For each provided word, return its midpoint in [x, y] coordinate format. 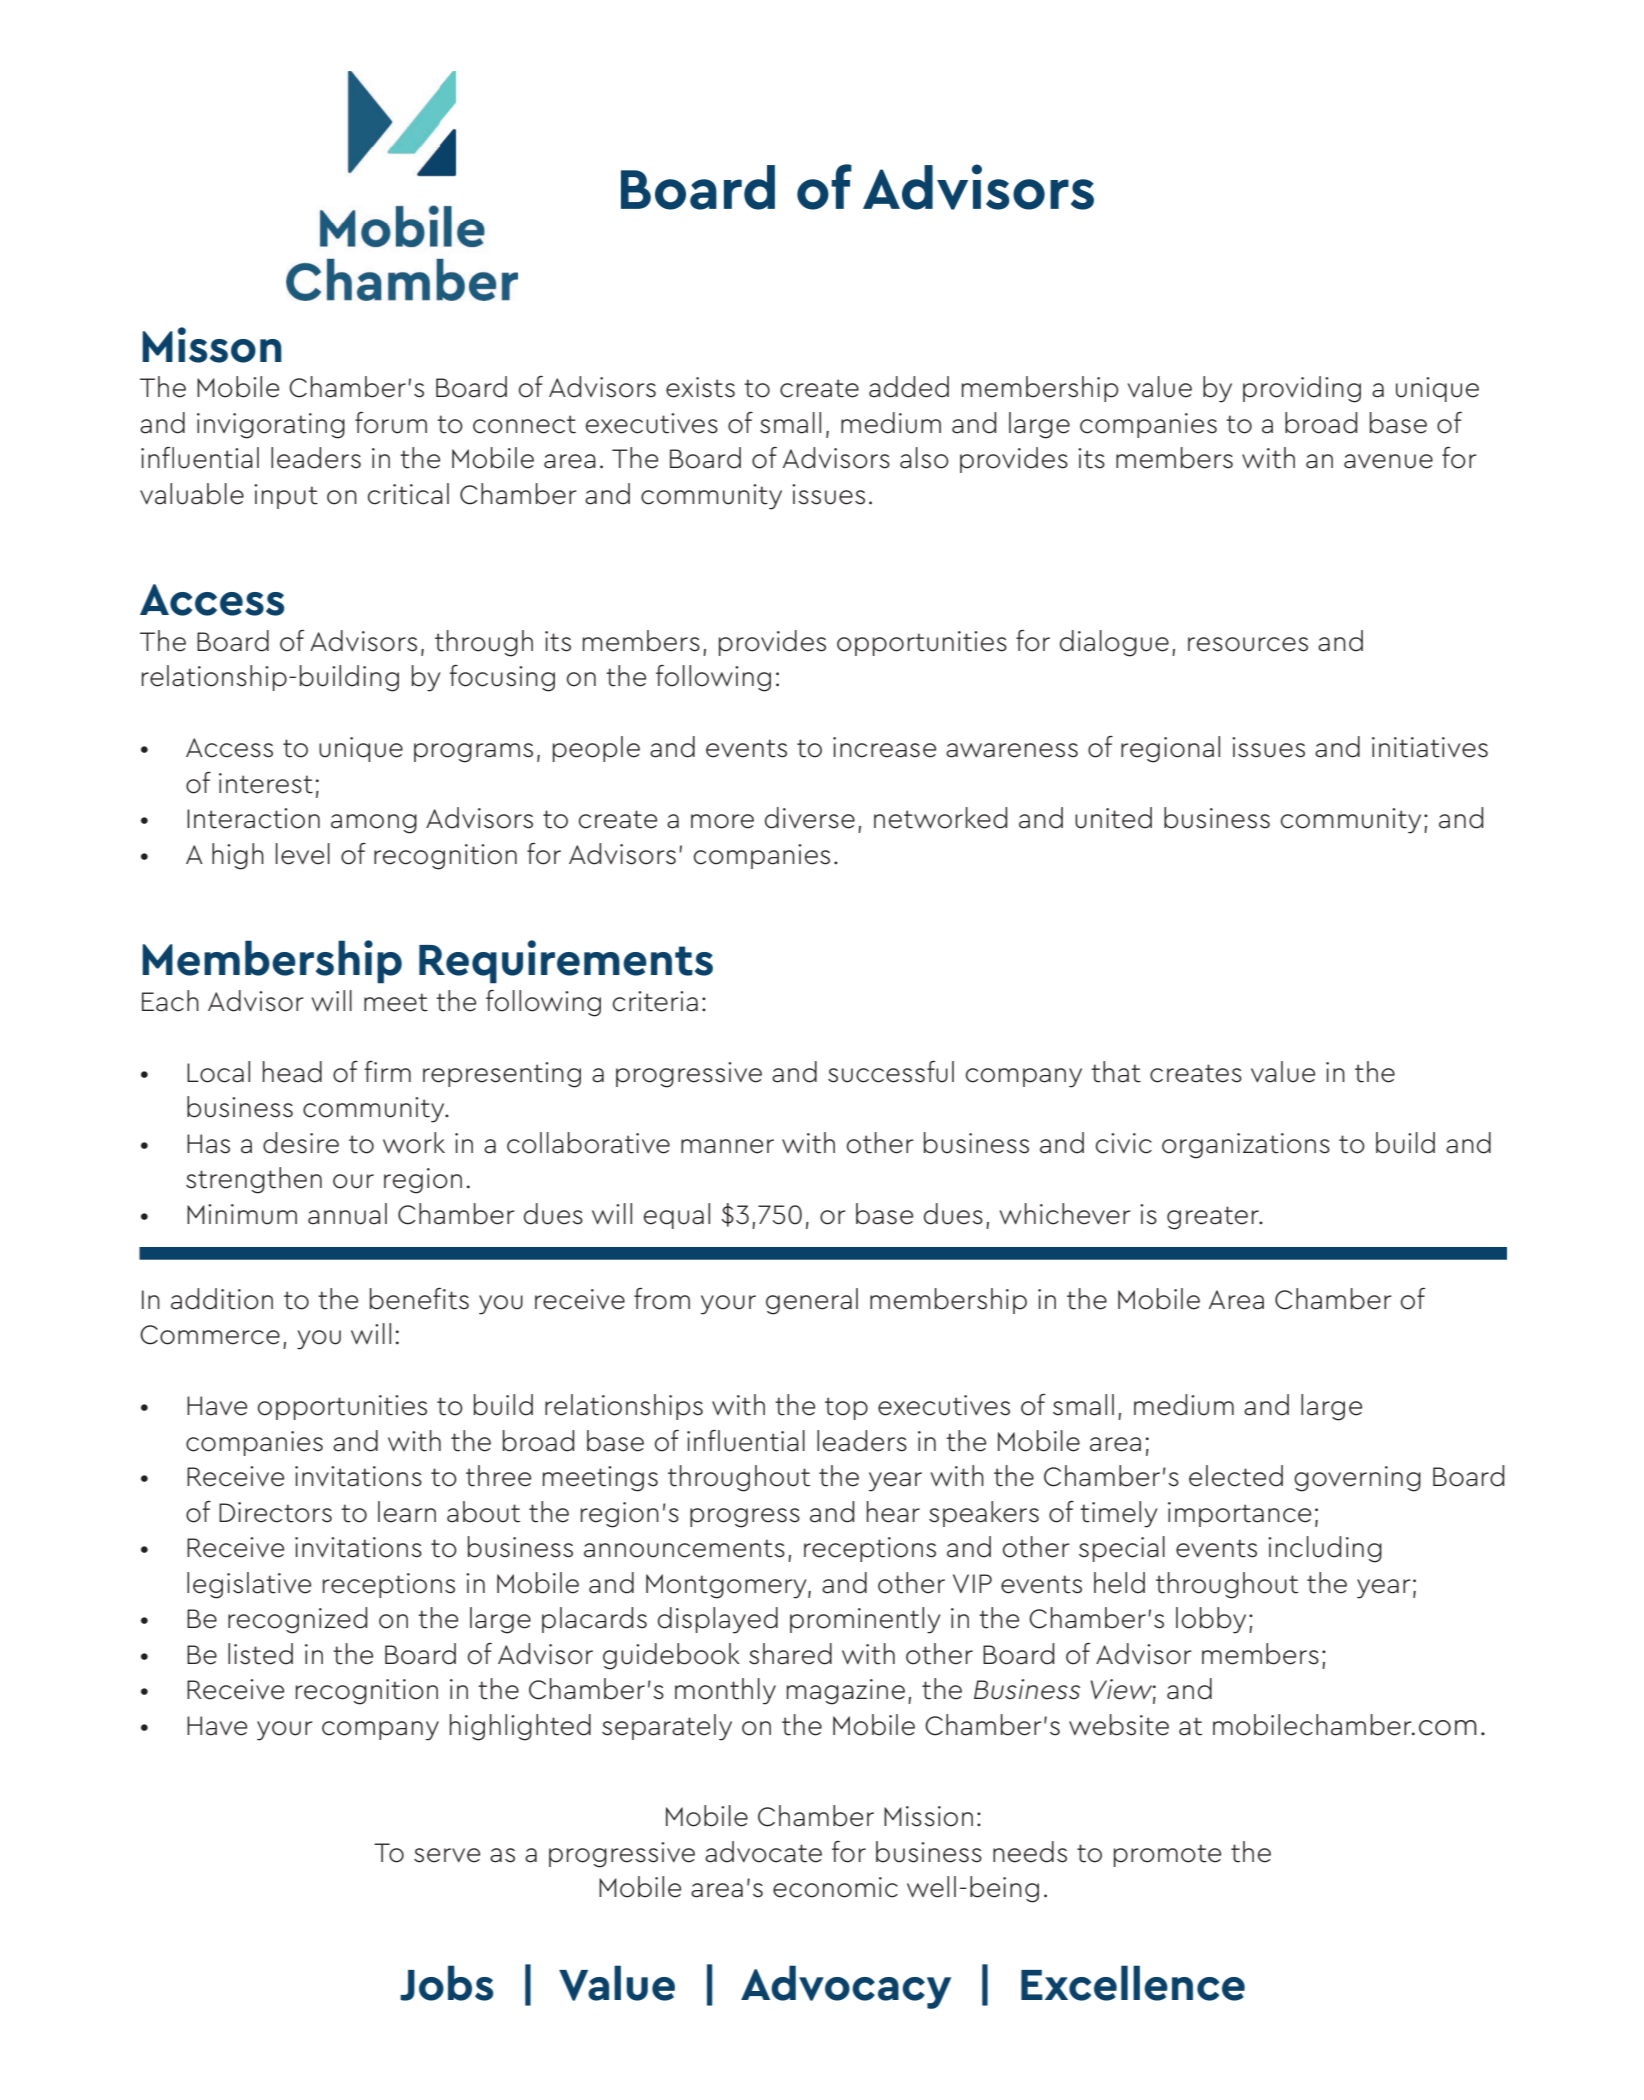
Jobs [447, 1983]
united [1113, 818]
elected [1236, 1476]
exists [700, 387]
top [846, 1408]
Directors [275, 1512]
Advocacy [846, 1987]
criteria [655, 1001]
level [303, 854]
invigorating [271, 426]
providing [1302, 389]
